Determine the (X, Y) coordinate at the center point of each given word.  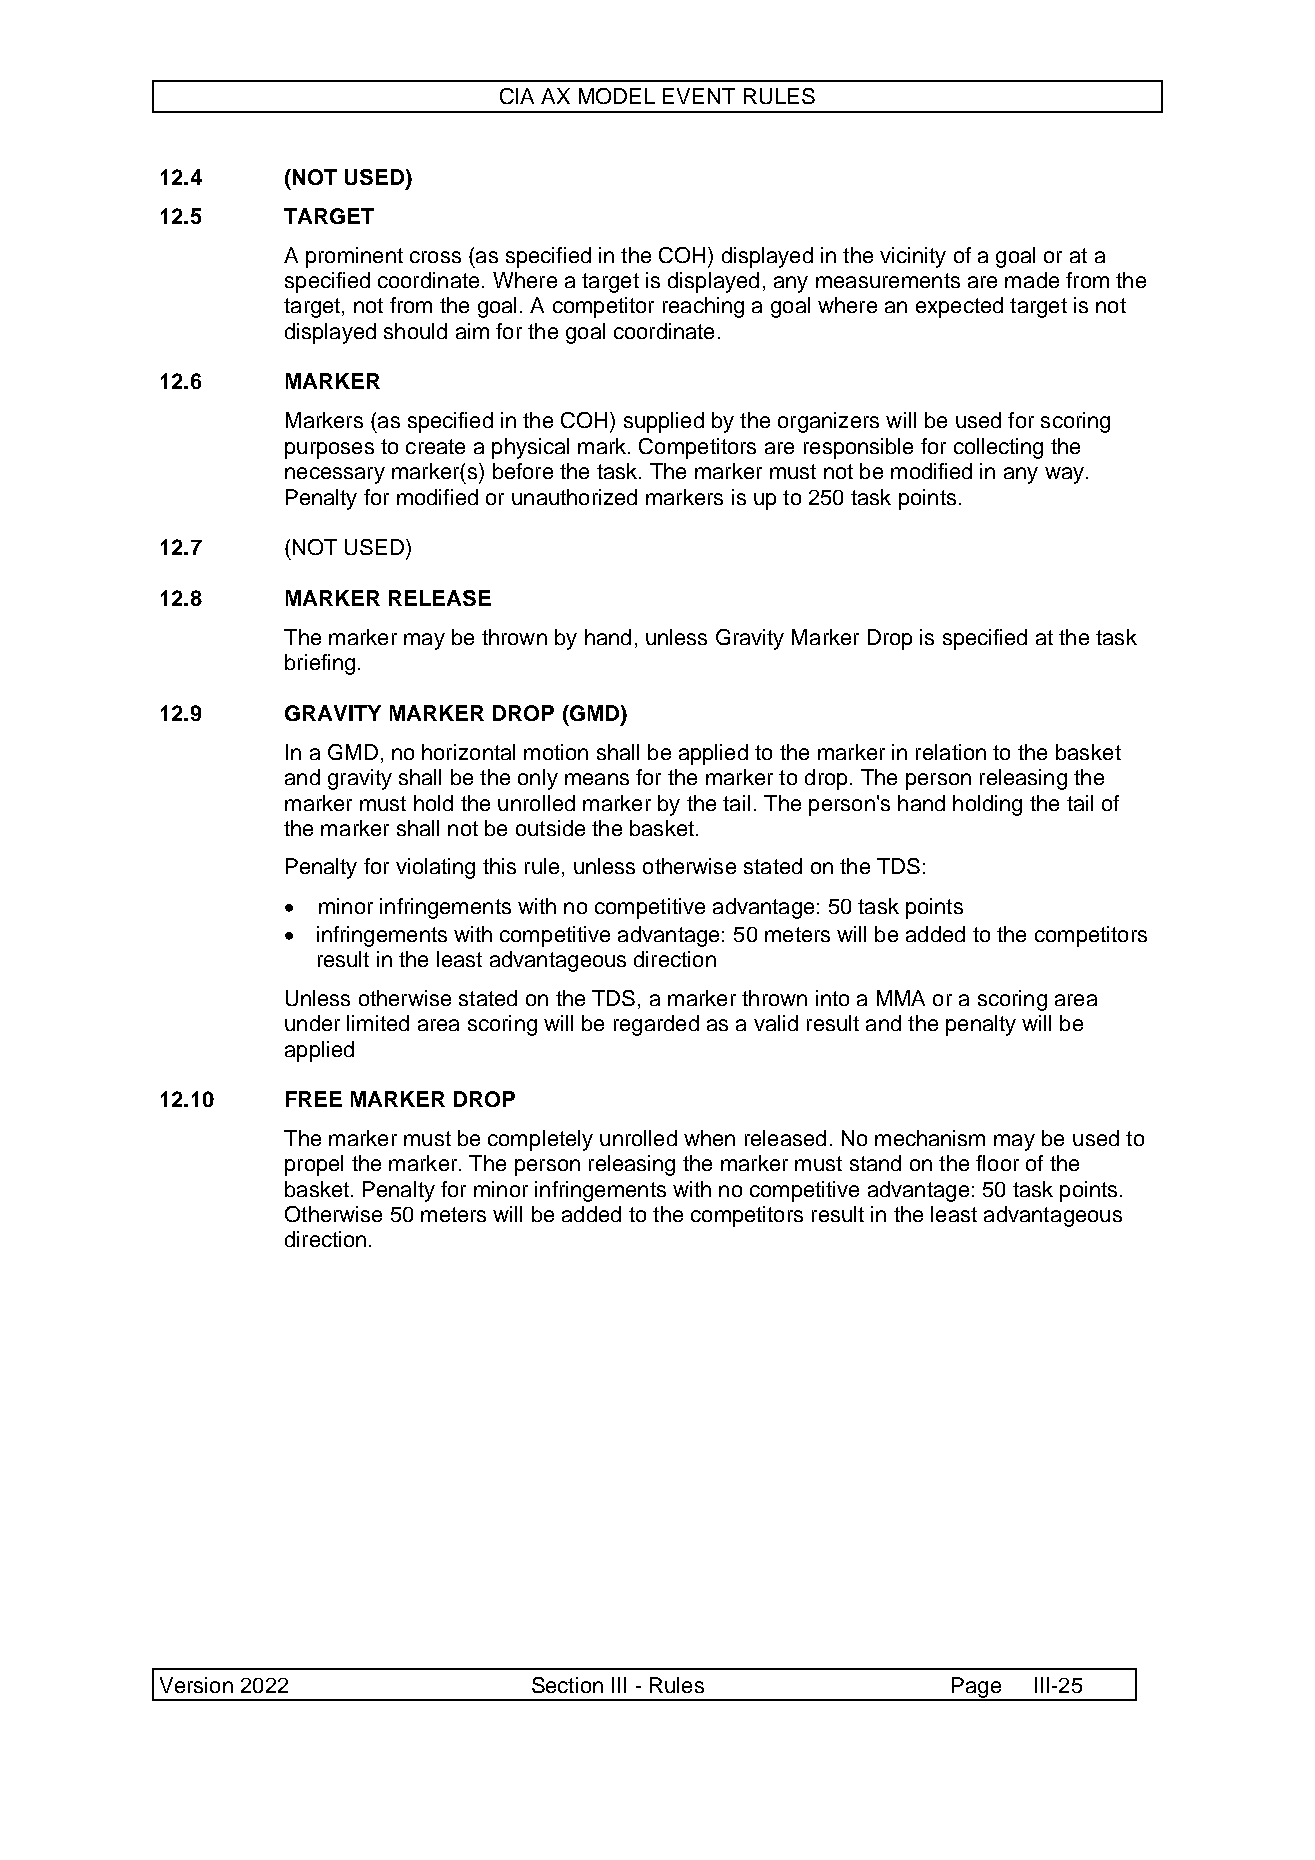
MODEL (617, 96)
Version (196, 1685)
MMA (901, 998)
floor (997, 1163)
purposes (329, 450)
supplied (664, 422)
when (709, 1138)
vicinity (913, 257)
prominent (354, 257)
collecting (998, 448)
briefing (320, 664)
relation (951, 752)
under (312, 1023)
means (597, 779)
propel (314, 1165)
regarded (656, 1025)
